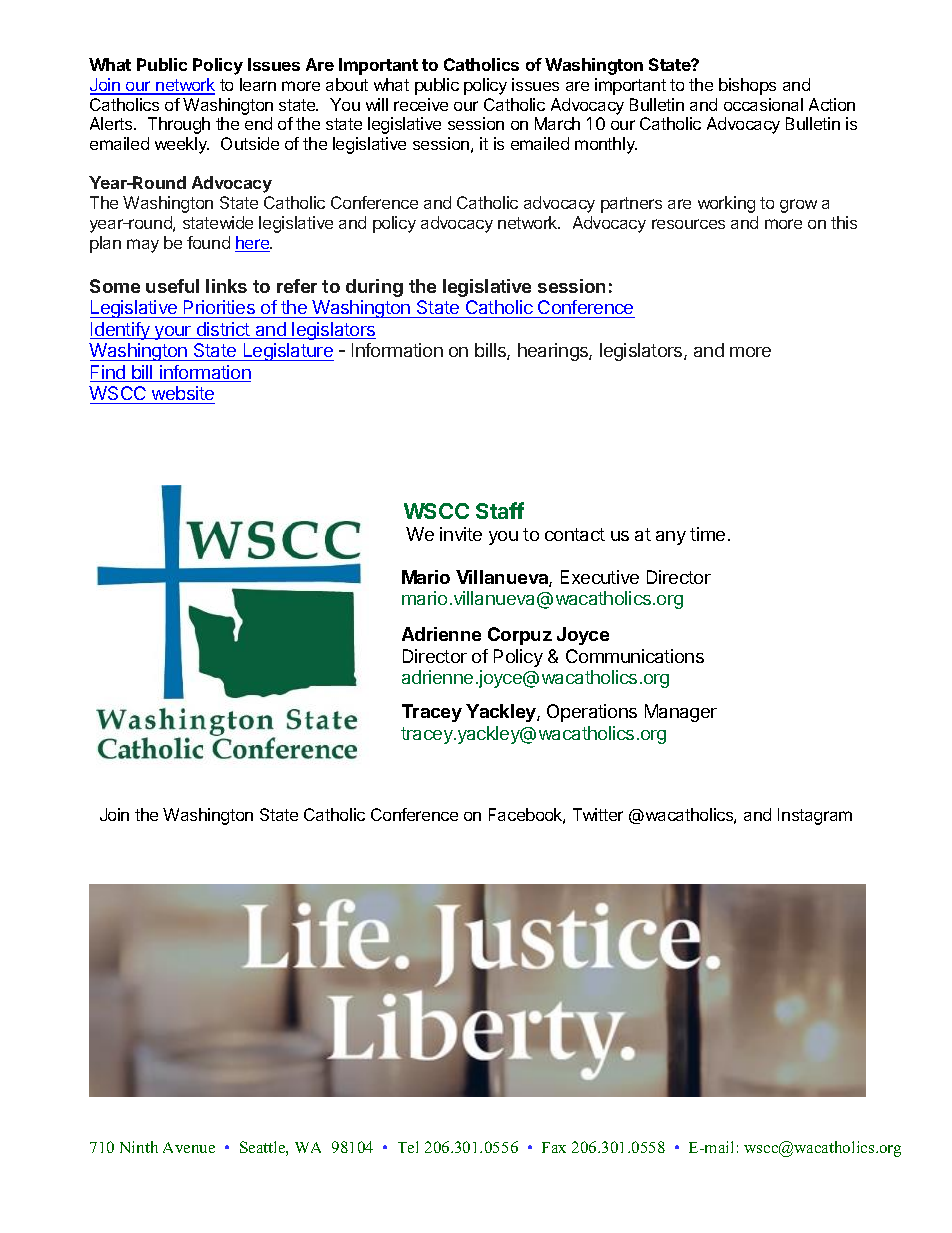  What do you see at coordinates (815, 816) in the screenshot?
I see `Instagram` at bounding box center [815, 816].
